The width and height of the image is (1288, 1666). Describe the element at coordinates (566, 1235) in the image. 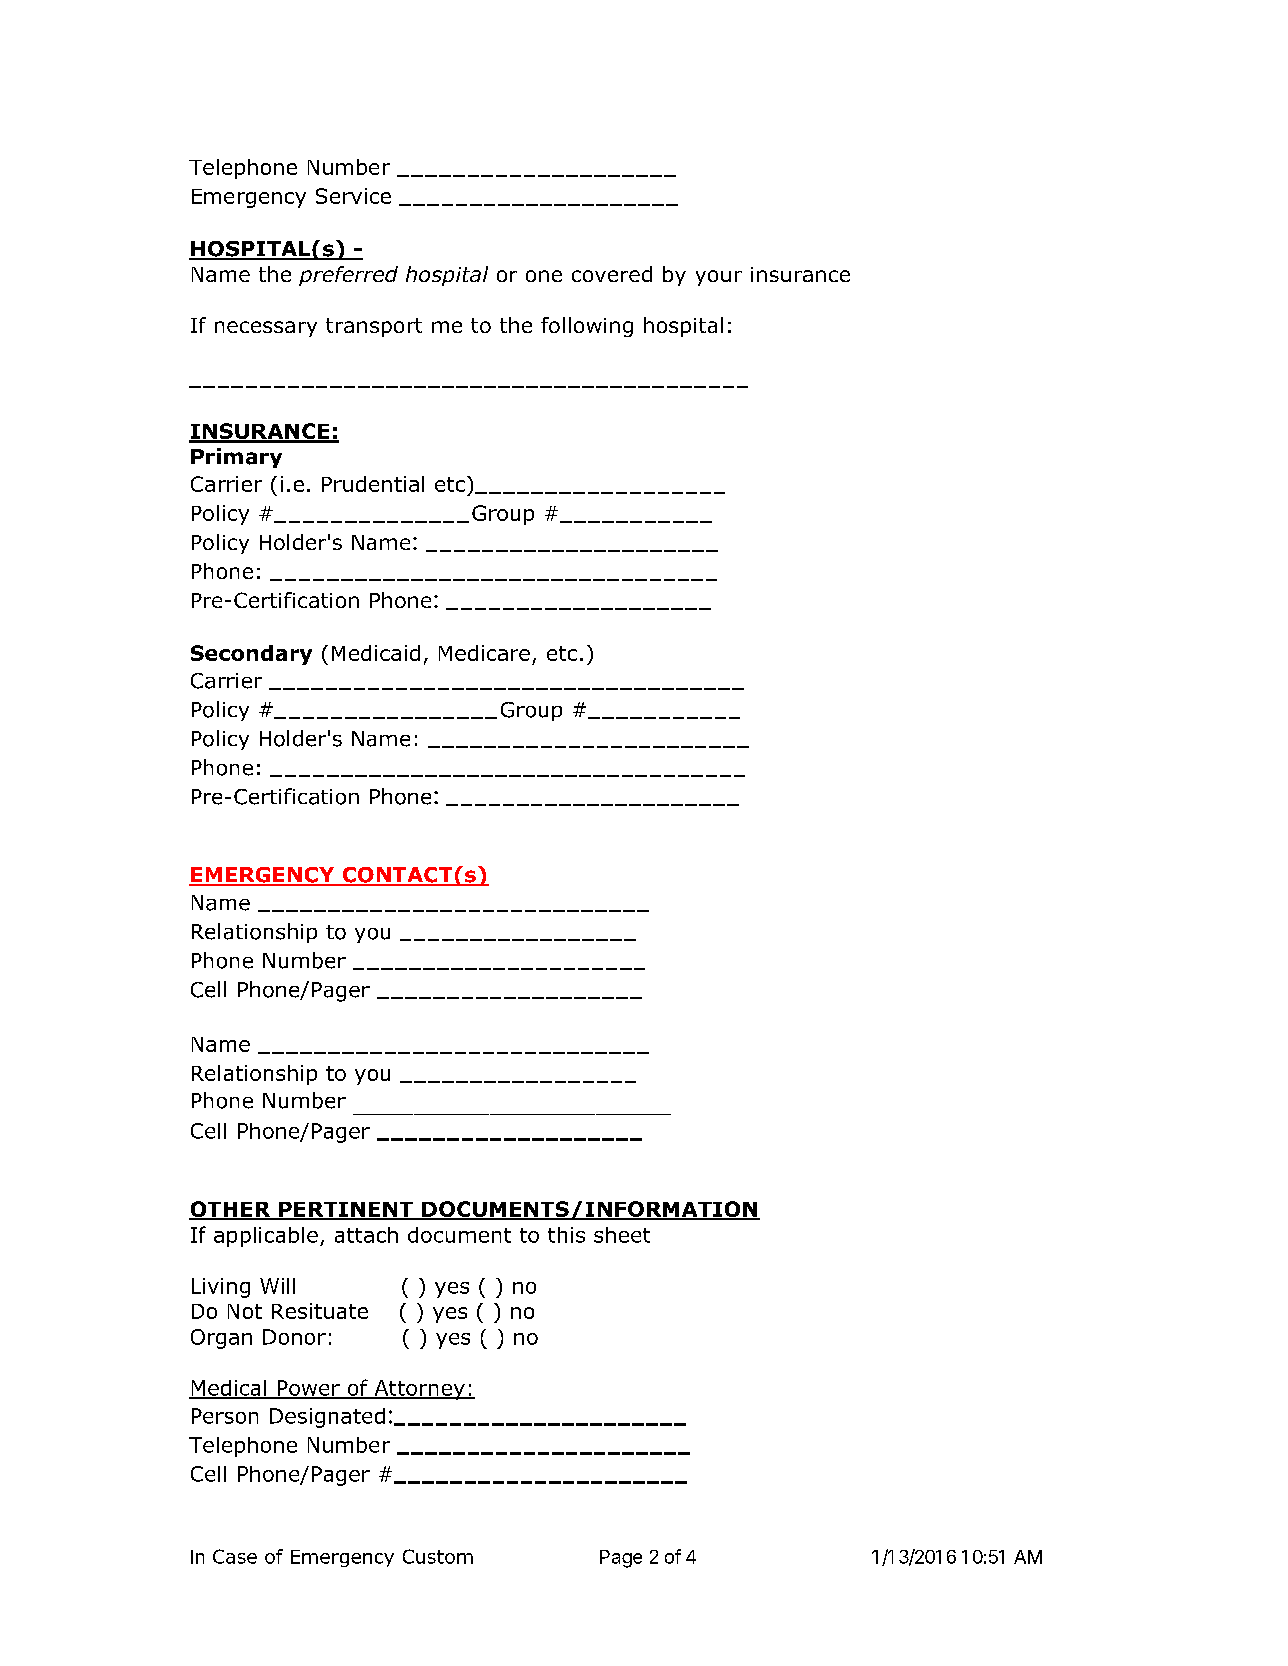

I see `this` at that location.
